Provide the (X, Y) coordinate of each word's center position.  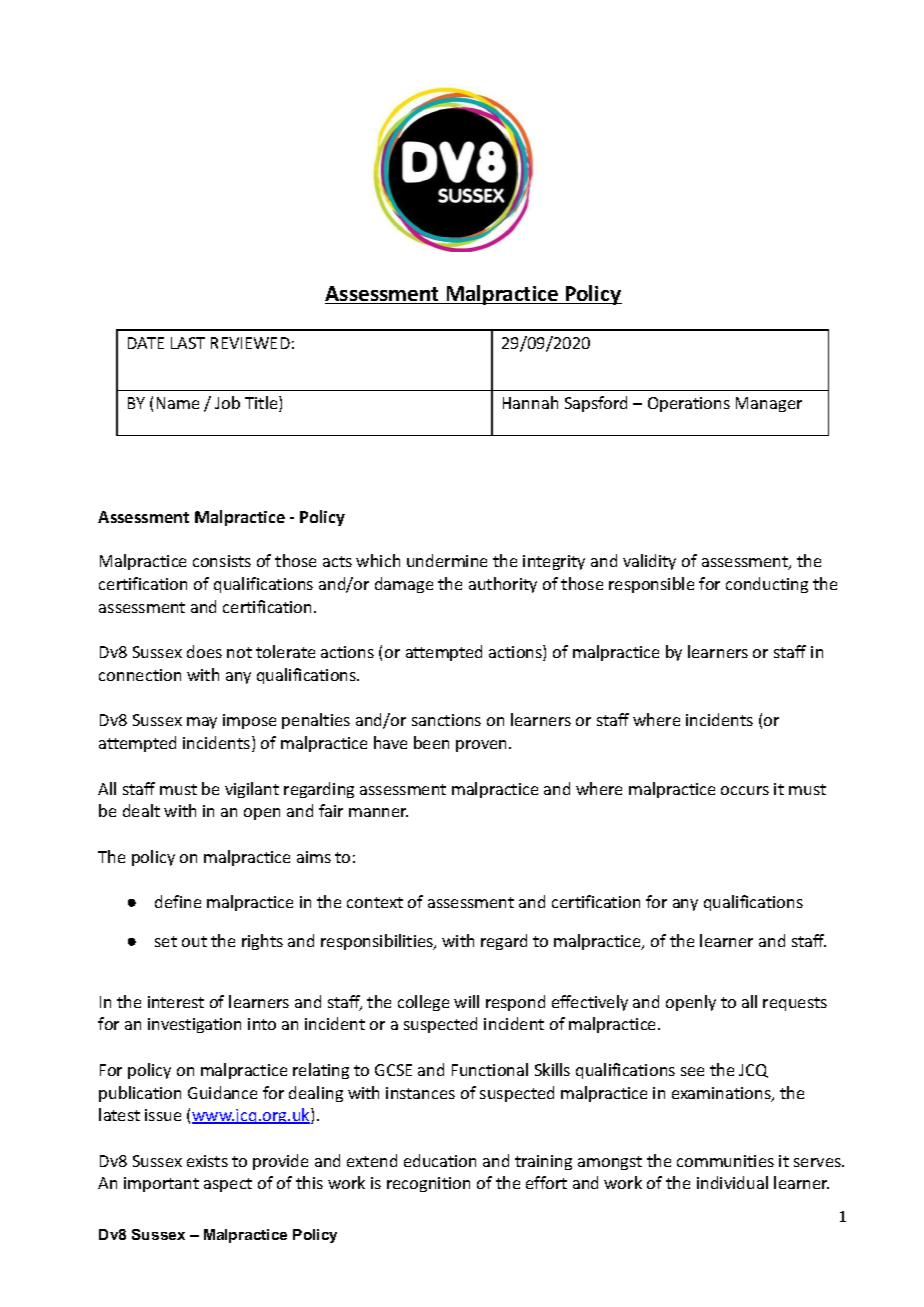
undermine (447, 560)
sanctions (446, 720)
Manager (769, 404)
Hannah (530, 402)
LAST (188, 343)
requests (795, 1004)
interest (176, 1002)
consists (222, 561)
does (204, 651)
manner (378, 812)
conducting (767, 585)
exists (207, 1161)
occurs (745, 790)
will (466, 1001)
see (692, 1071)
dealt (141, 810)
